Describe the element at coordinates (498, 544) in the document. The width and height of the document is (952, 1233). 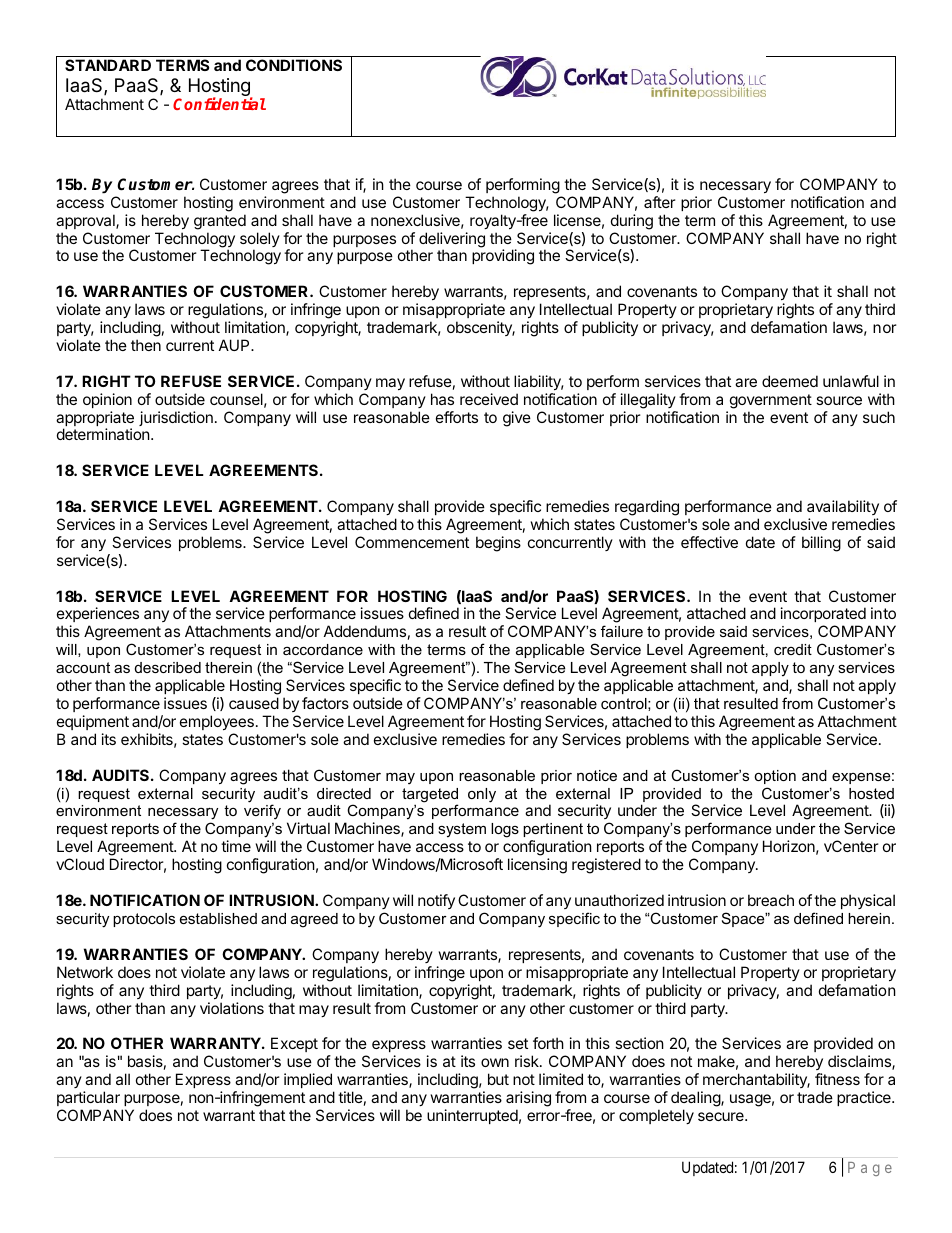
I see `begins` at that location.
